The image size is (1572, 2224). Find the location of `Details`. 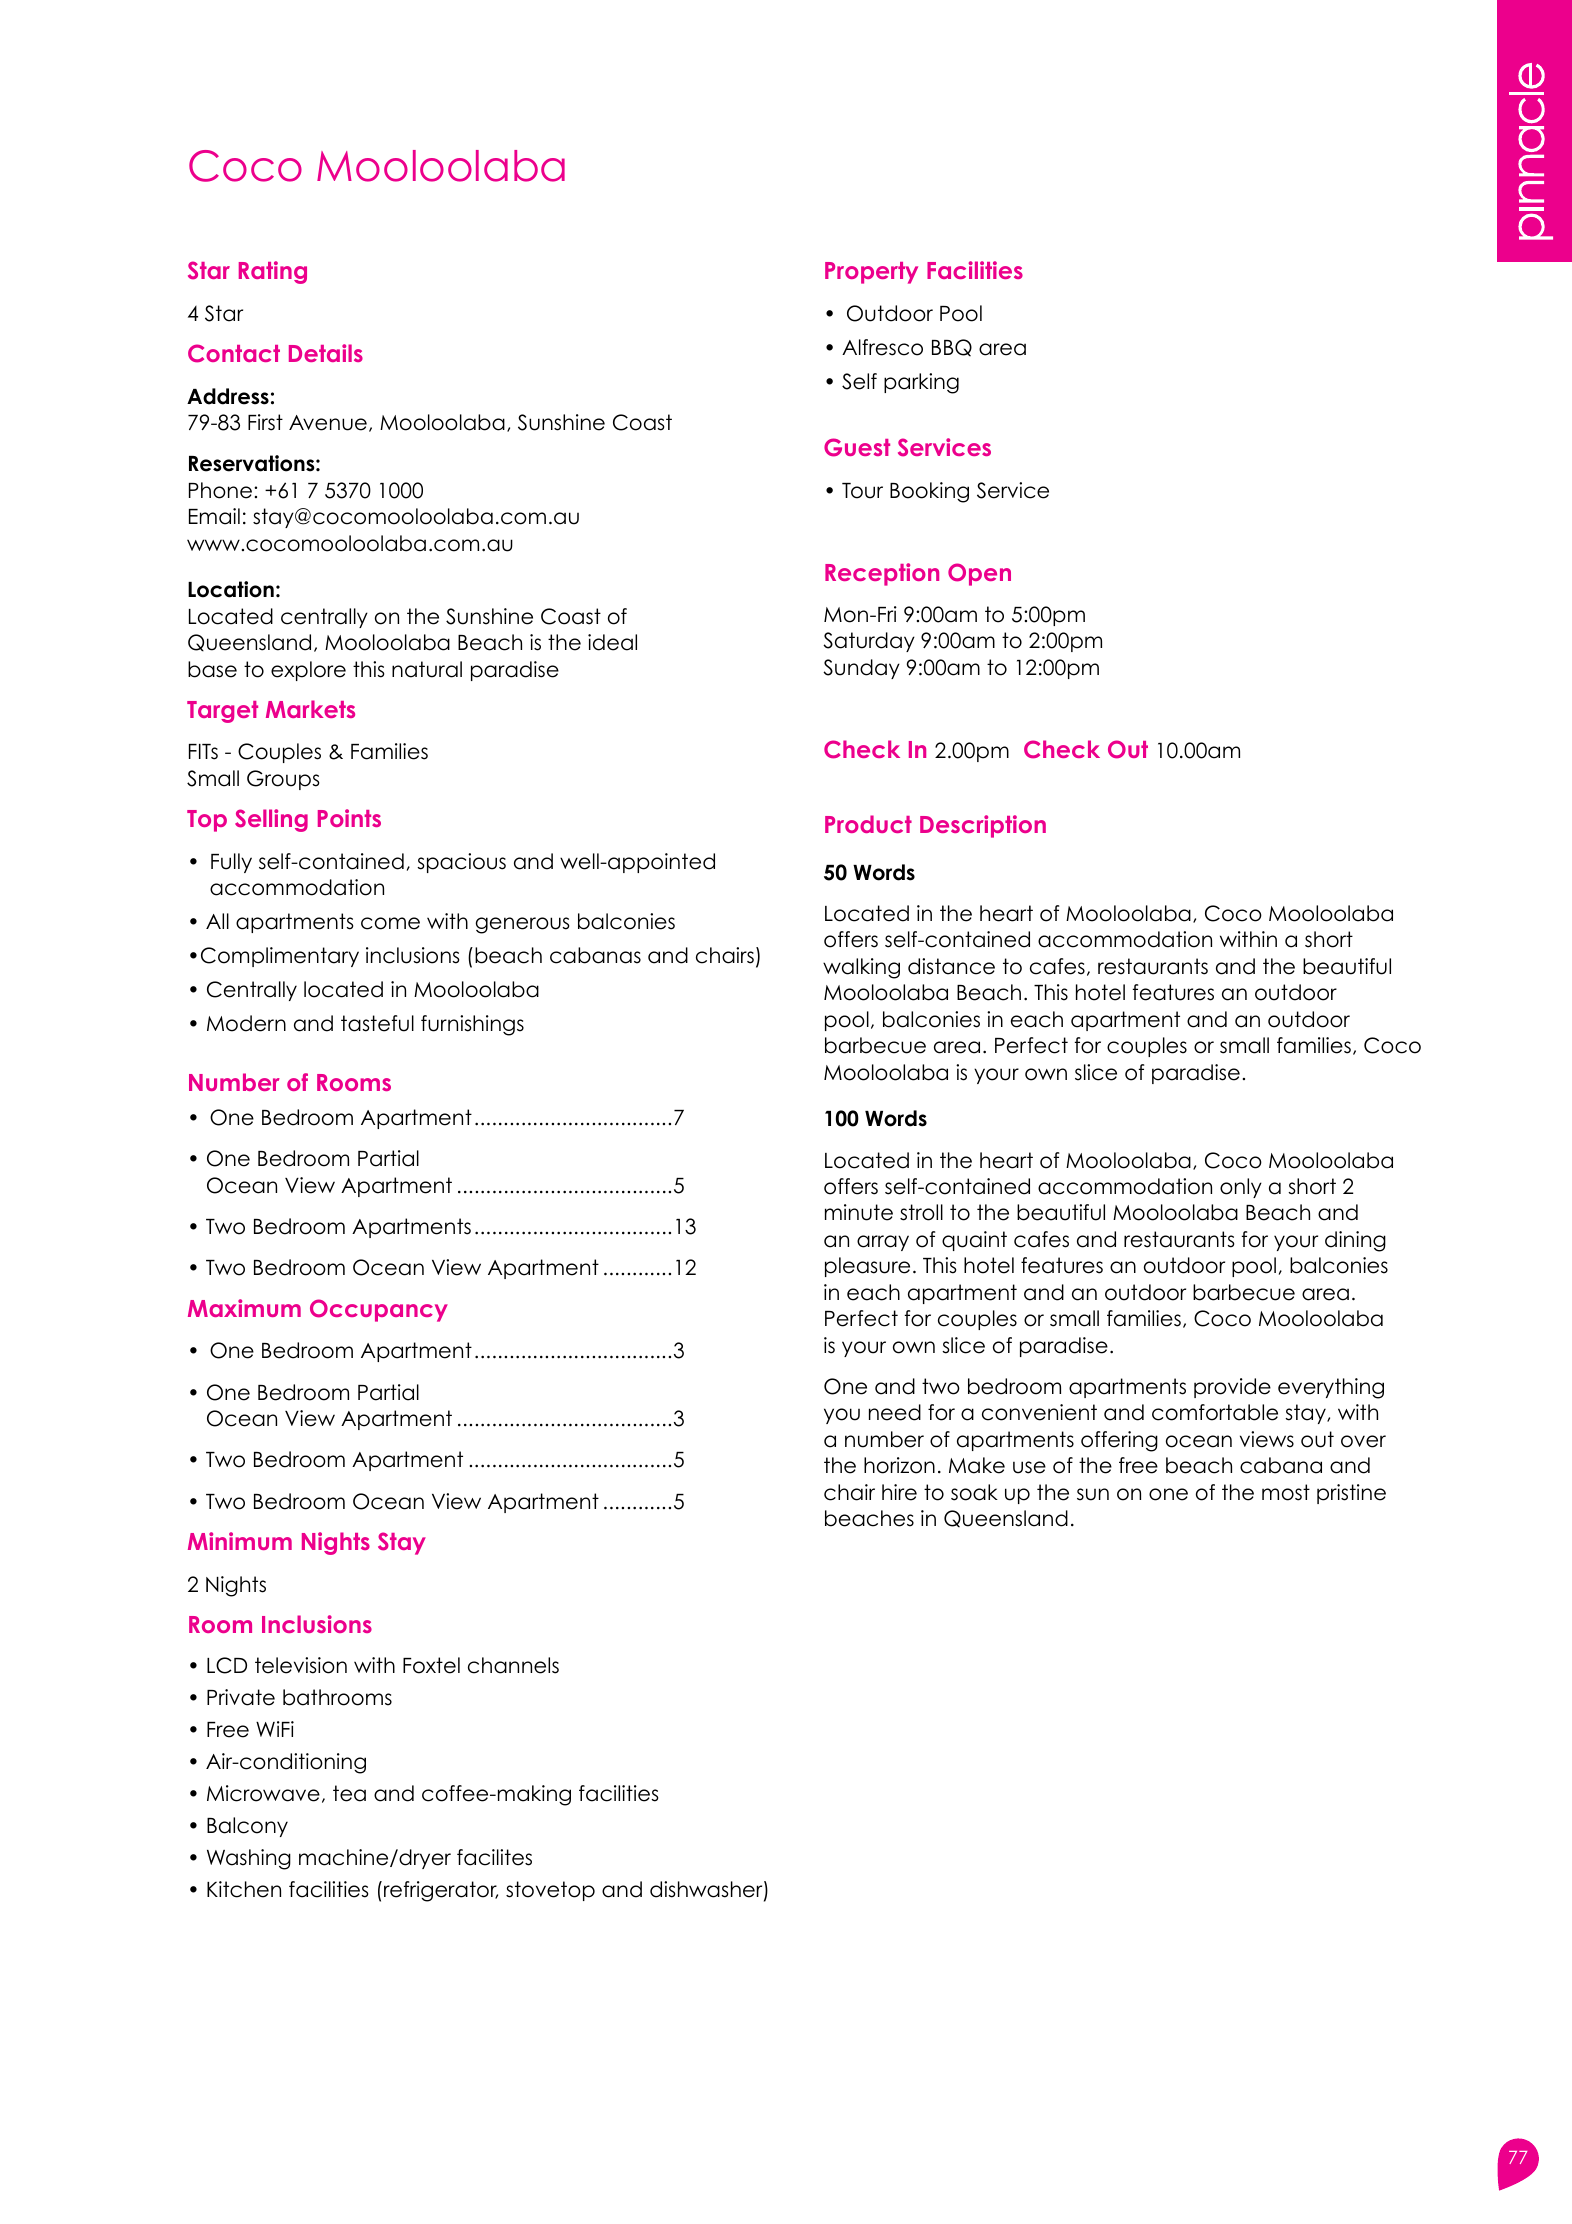

Details is located at coordinates (326, 353).
